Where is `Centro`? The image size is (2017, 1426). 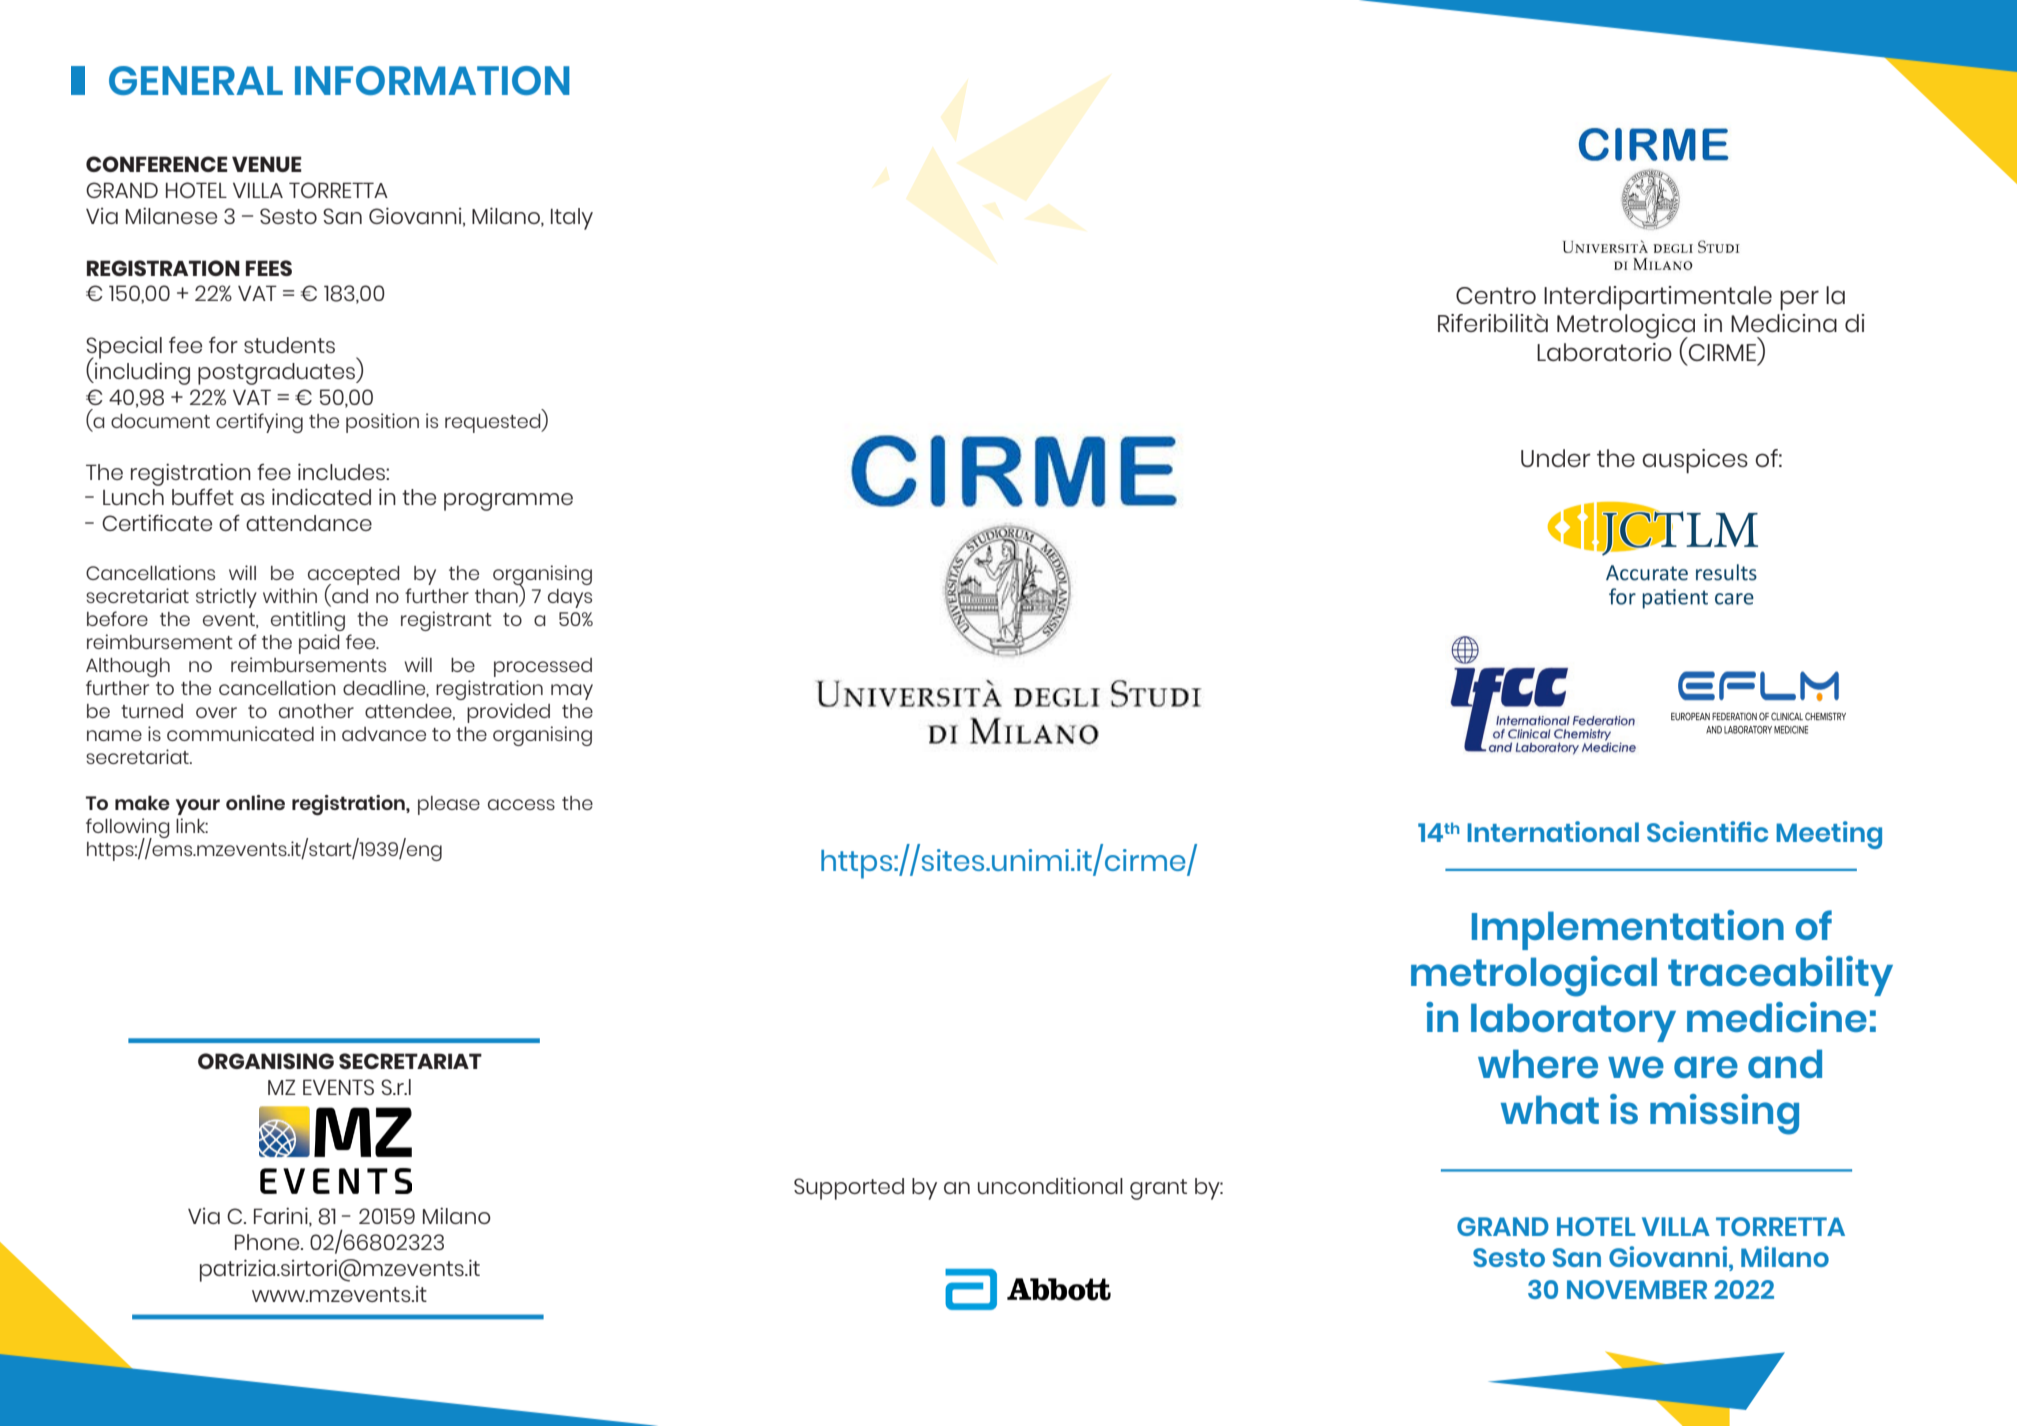 Centro is located at coordinates (1496, 295).
